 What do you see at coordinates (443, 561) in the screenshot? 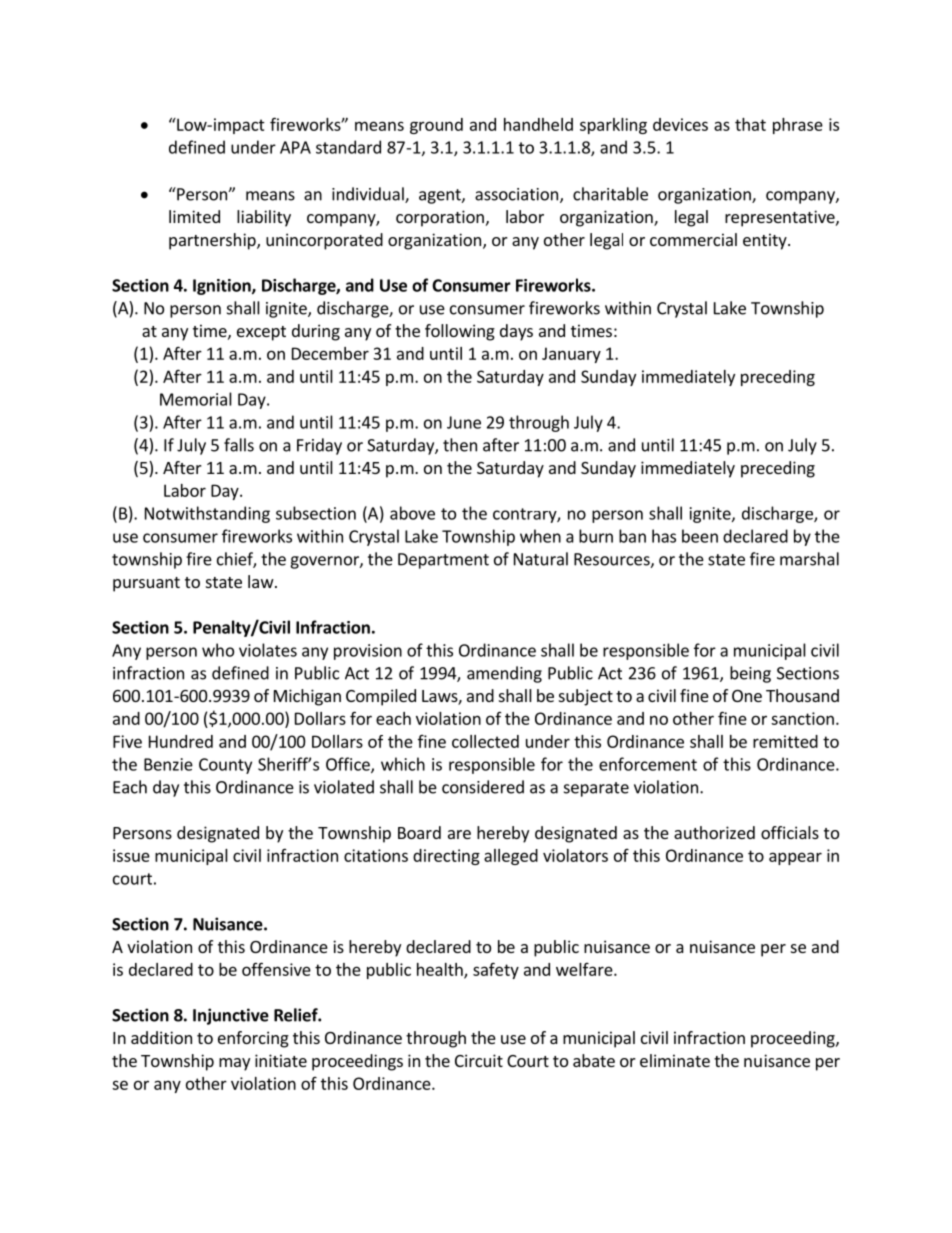
I see `Department` at bounding box center [443, 561].
